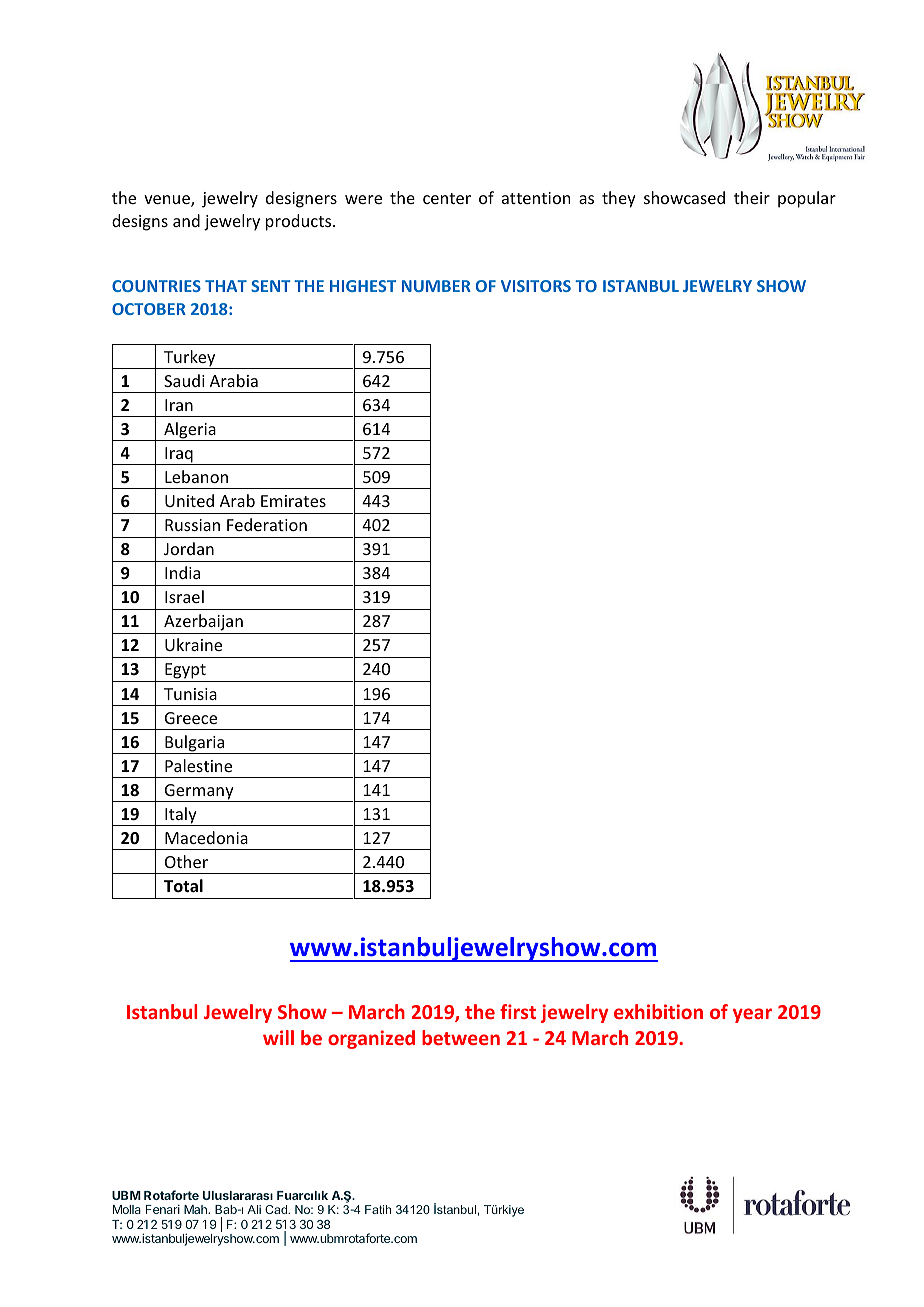 This screenshot has width=924, height=1307. Describe the element at coordinates (196, 1209) in the screenshot. I see `Mah` at that location.
